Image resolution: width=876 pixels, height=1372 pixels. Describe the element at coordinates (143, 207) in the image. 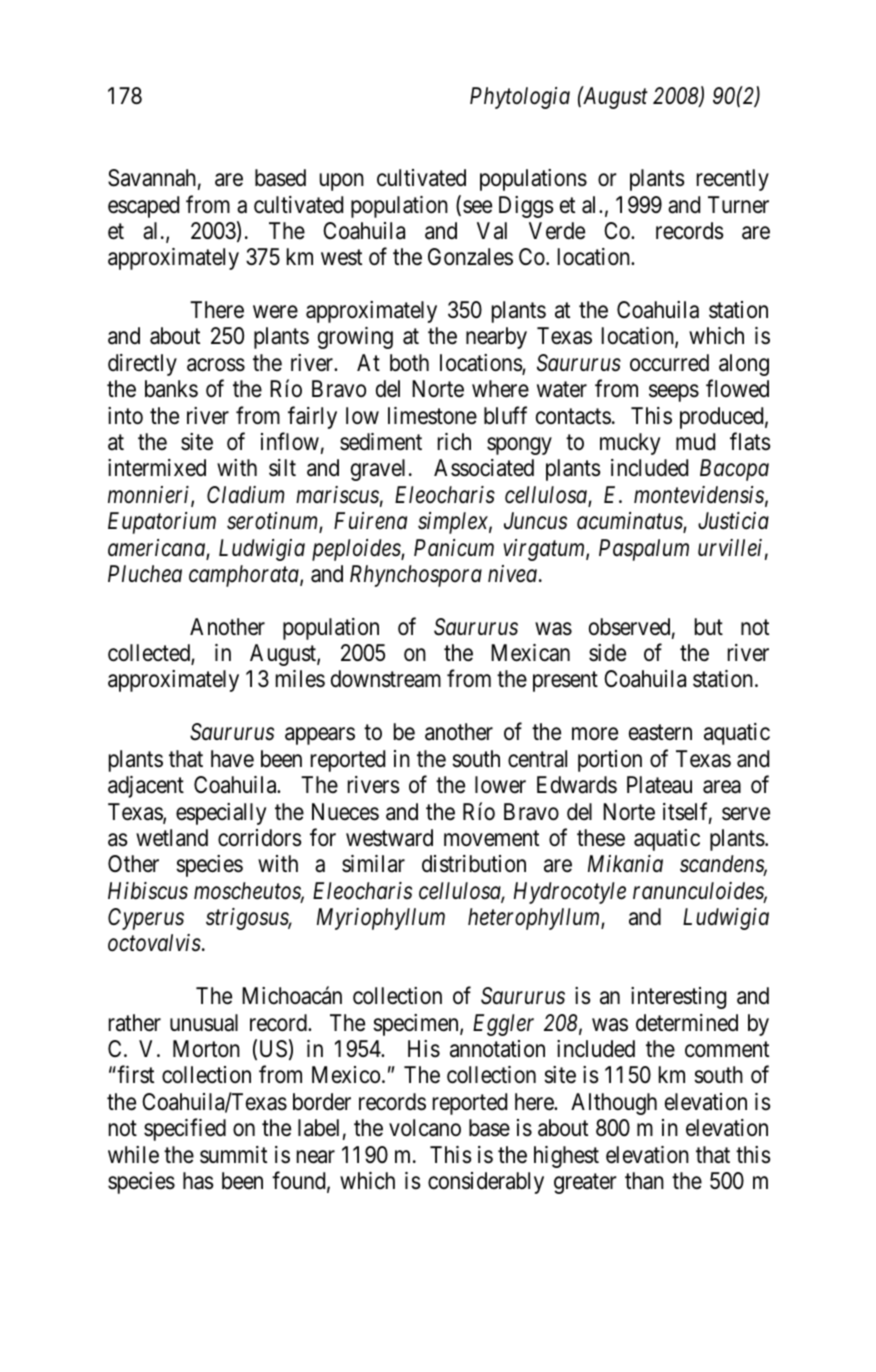

I see `escaped` at that location.
